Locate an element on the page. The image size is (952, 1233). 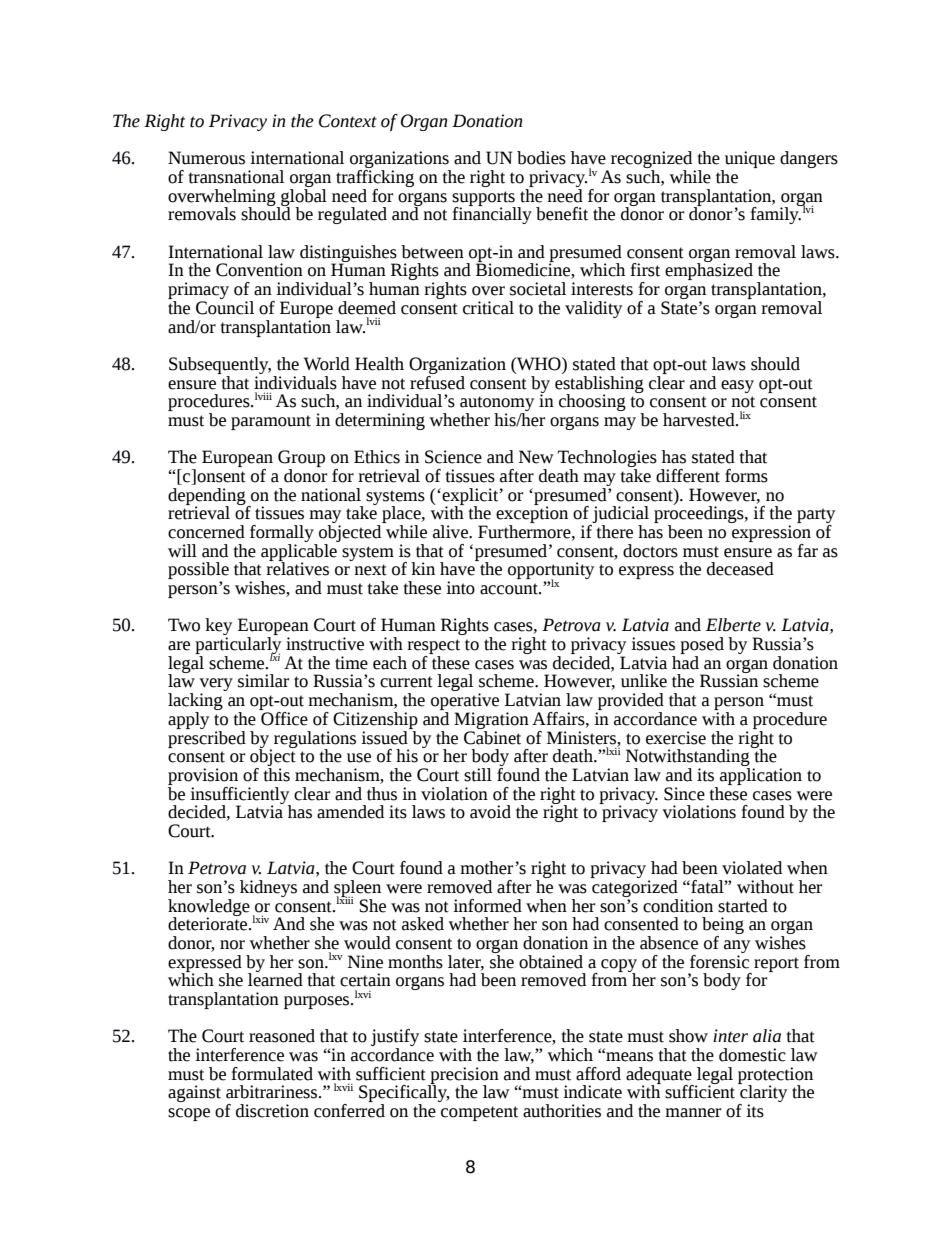
clarity is located at coordinates (762, 1094).
